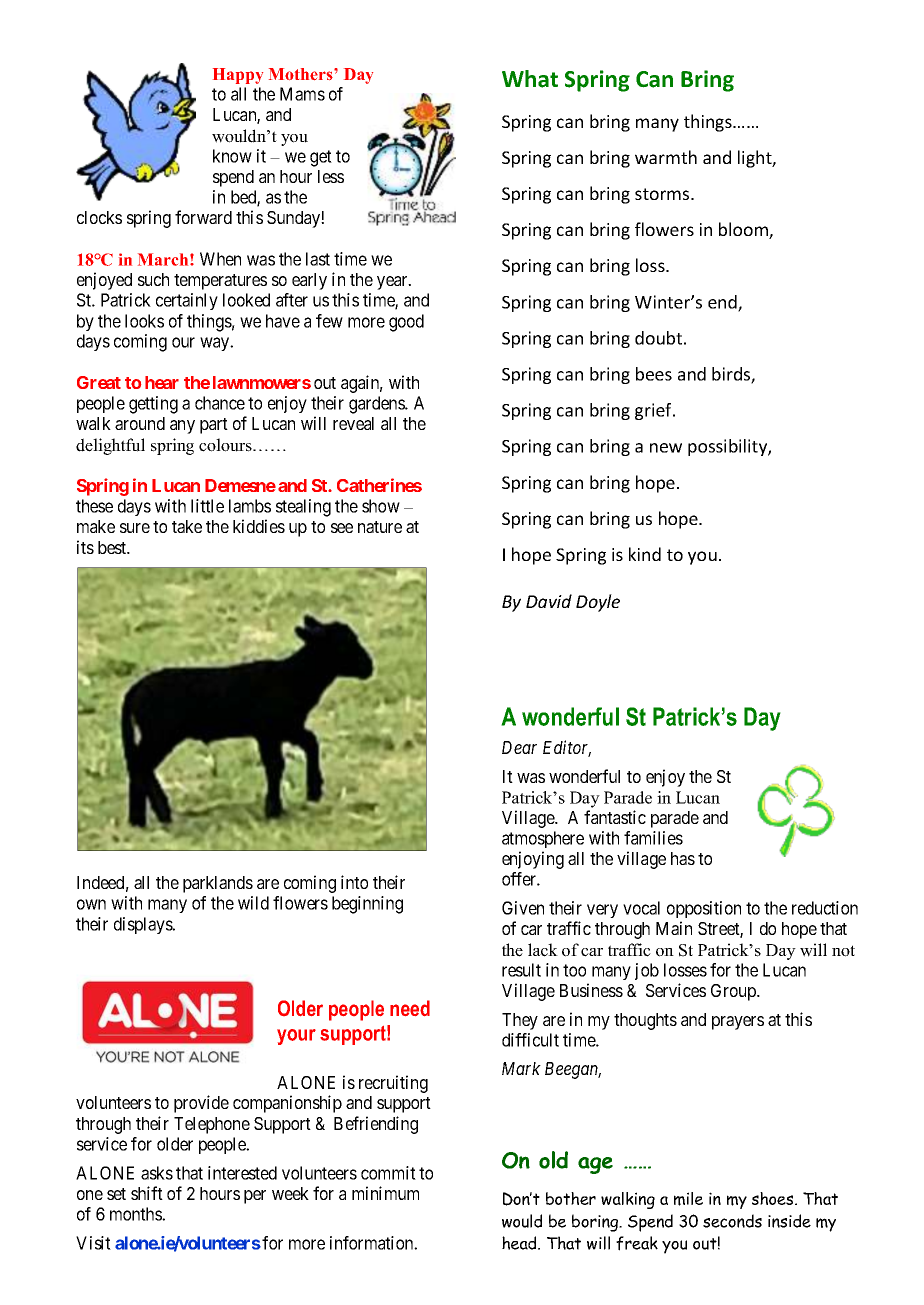 The image size is (924, 1305). What do you see at coordinates (238, 76) in the page?
I see `Happy` at bounding box center [238, 76].
